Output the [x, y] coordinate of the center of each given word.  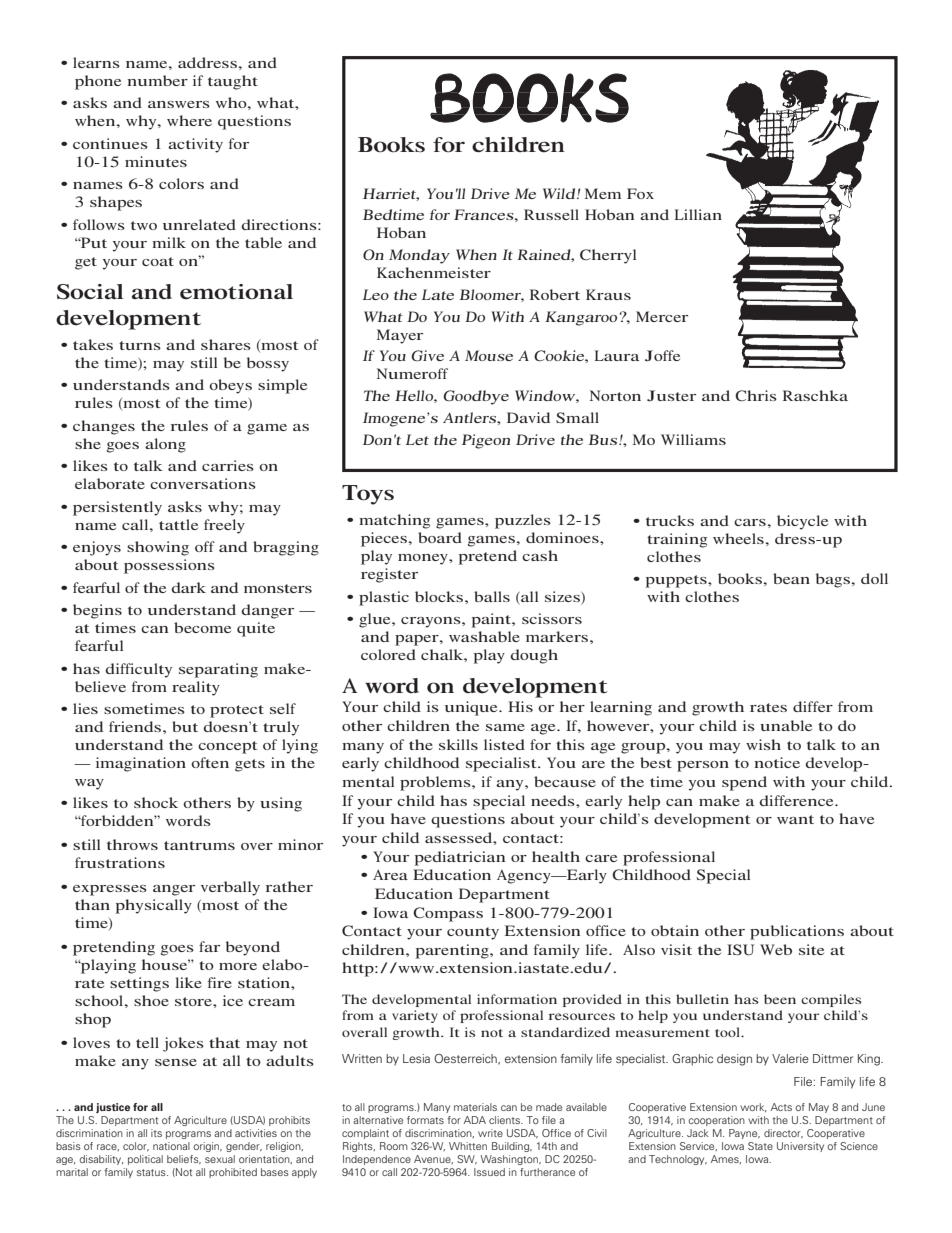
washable [484, 636]
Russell [551, 214]
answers [179, 104]
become [202, 627]
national [171, 1146]
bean [791, 578]
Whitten [468, 1146]
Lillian [698, 214]
